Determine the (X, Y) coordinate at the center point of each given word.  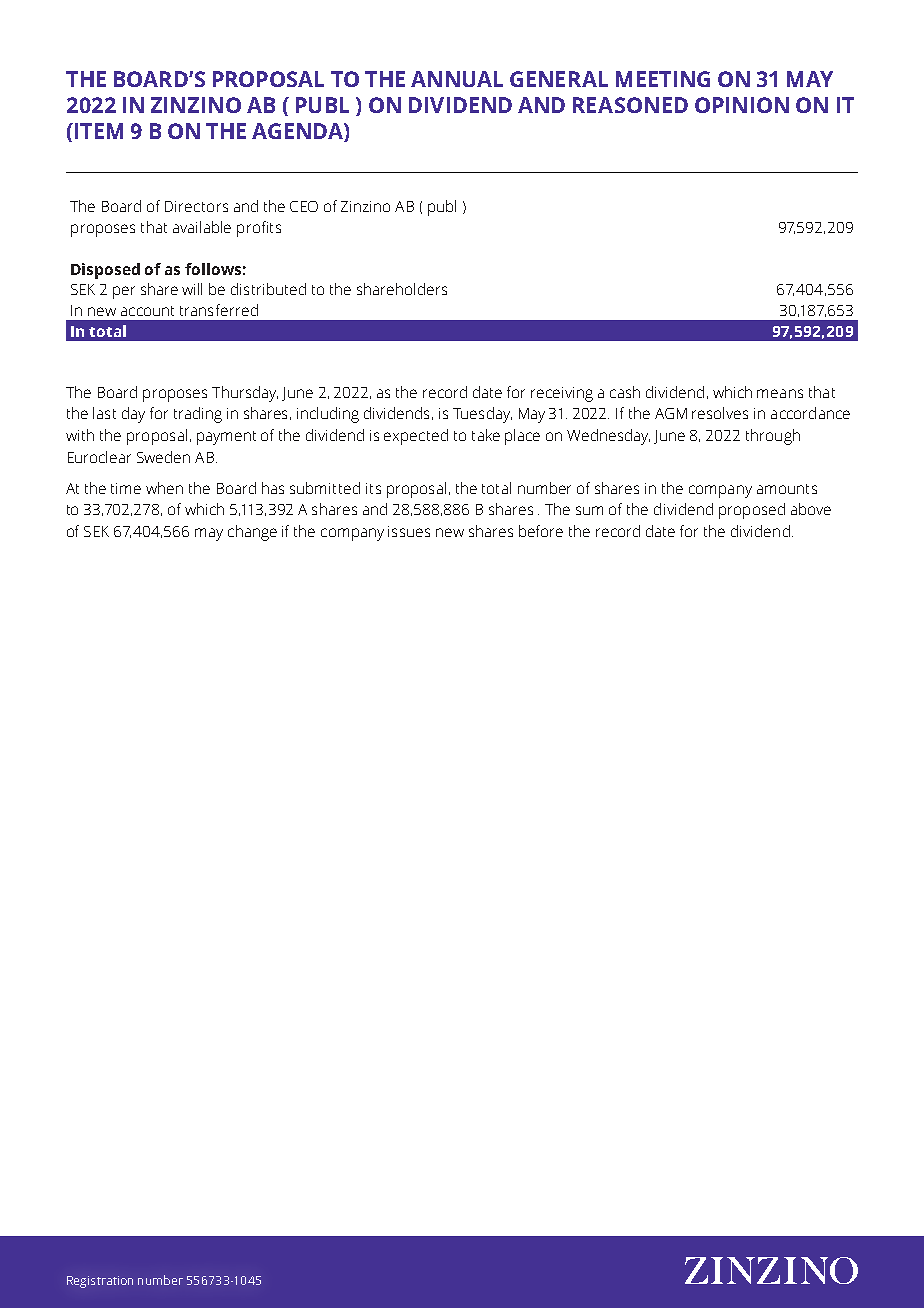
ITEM (99, 131)
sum (589, 510)
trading (198, 415)
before (541, 531)
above (811, 509)
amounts (787, 489)
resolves (720, 413)
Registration (100, 1282)
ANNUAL (457, 79)
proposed (752, 511)
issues (409, 531)
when (164, 488)
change (252, 533)
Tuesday (482, 415)
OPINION (742, 105)
